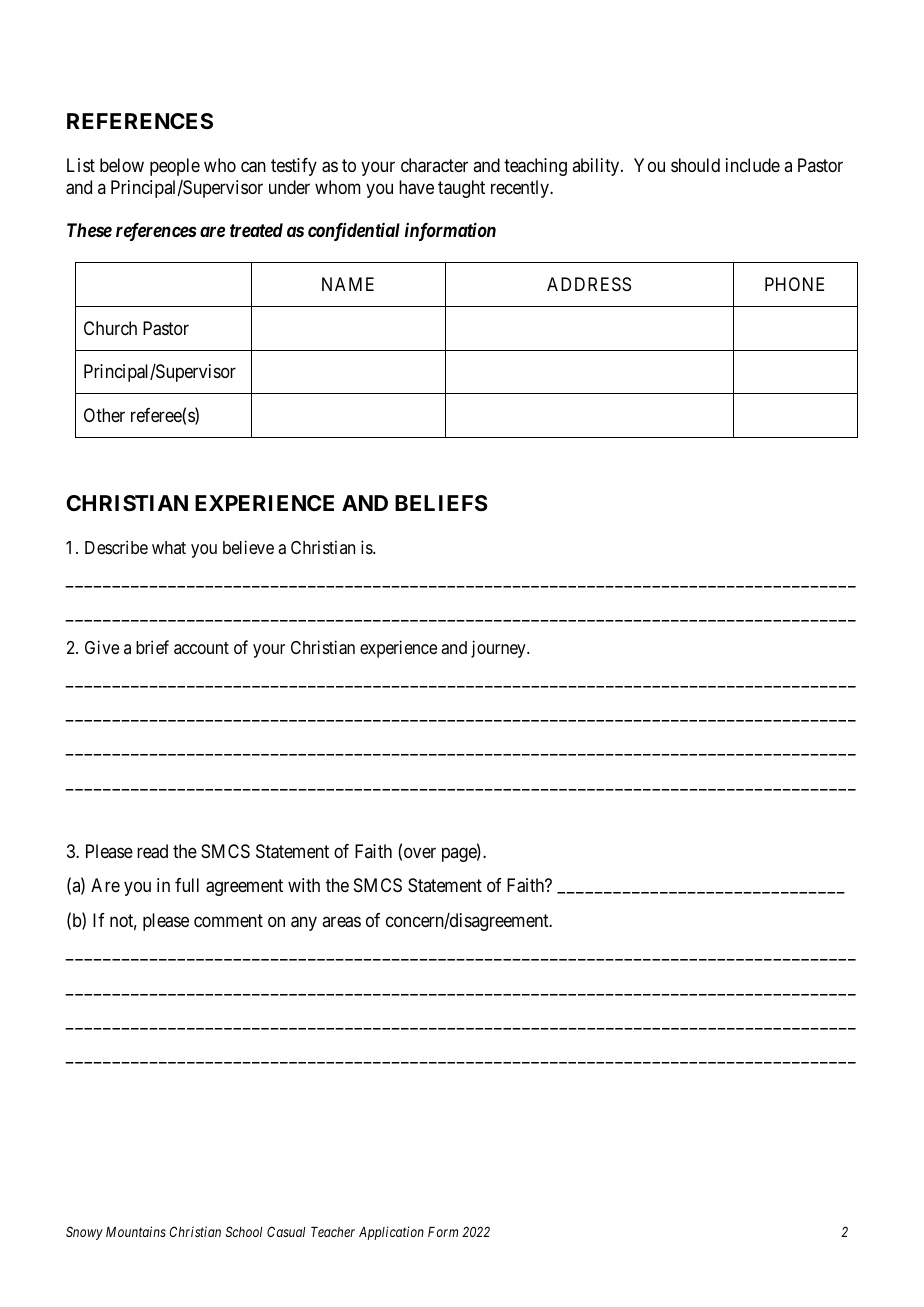  Describe the element at coordinates (333, 1232) in the screenshot. I see `Teacher` at that location.
